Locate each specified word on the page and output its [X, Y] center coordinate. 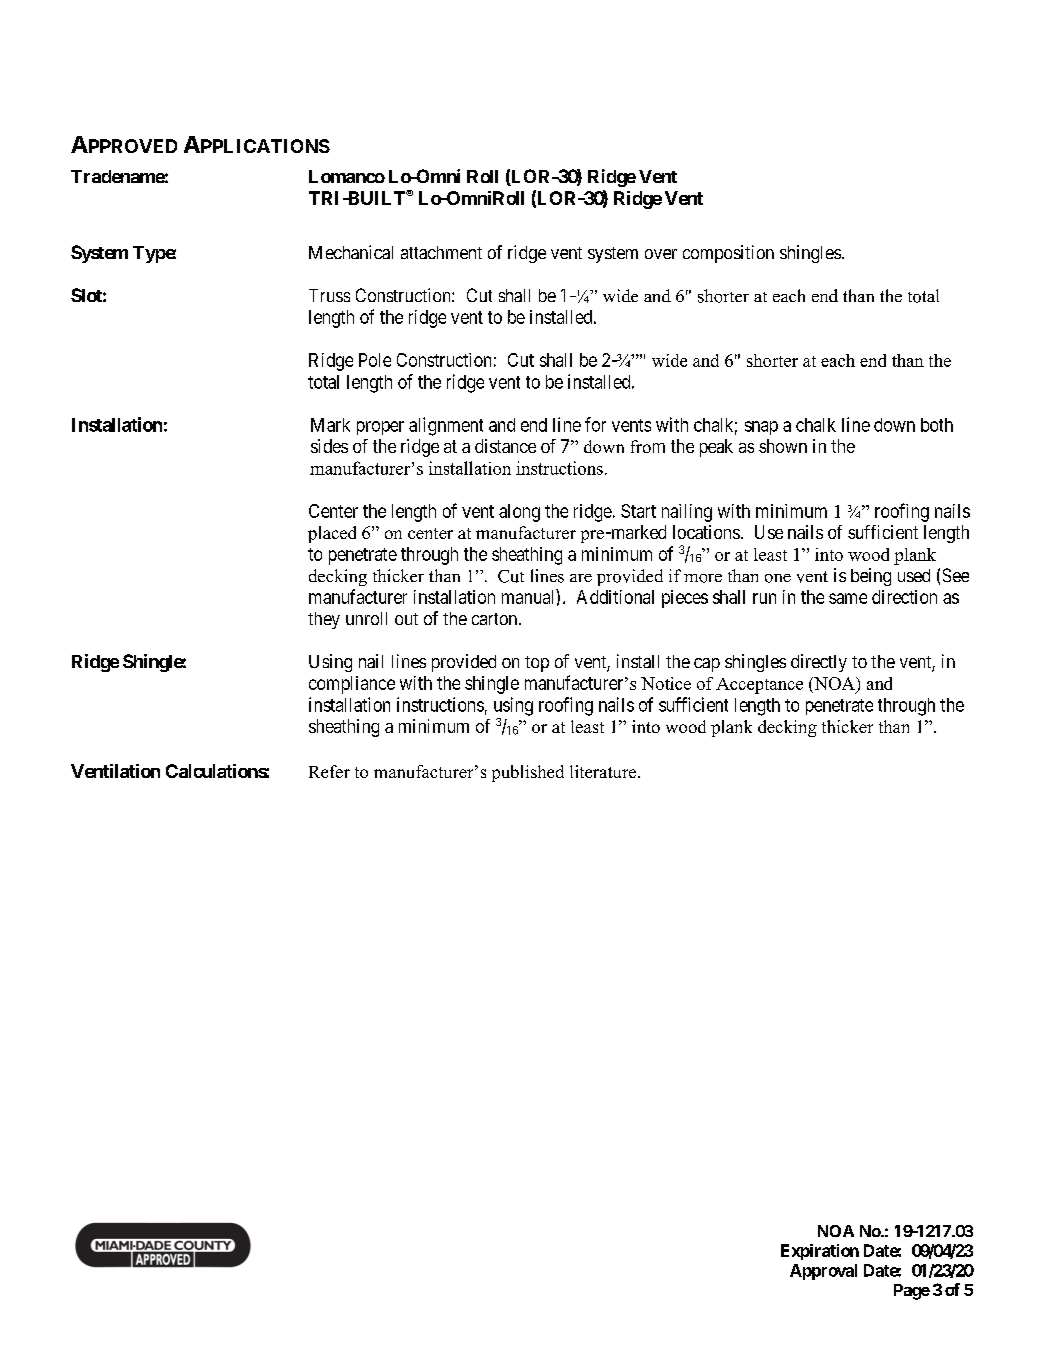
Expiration [820, 1252]
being [871, 577]
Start [638, 511]
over [661, 254]
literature [604, 771]
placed [332, 534]
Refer [329, 771]
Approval [823, 1272]
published [528, 773]
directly [819, 663]
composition [728, 254]
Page [912, 1292]
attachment [441, 252]
